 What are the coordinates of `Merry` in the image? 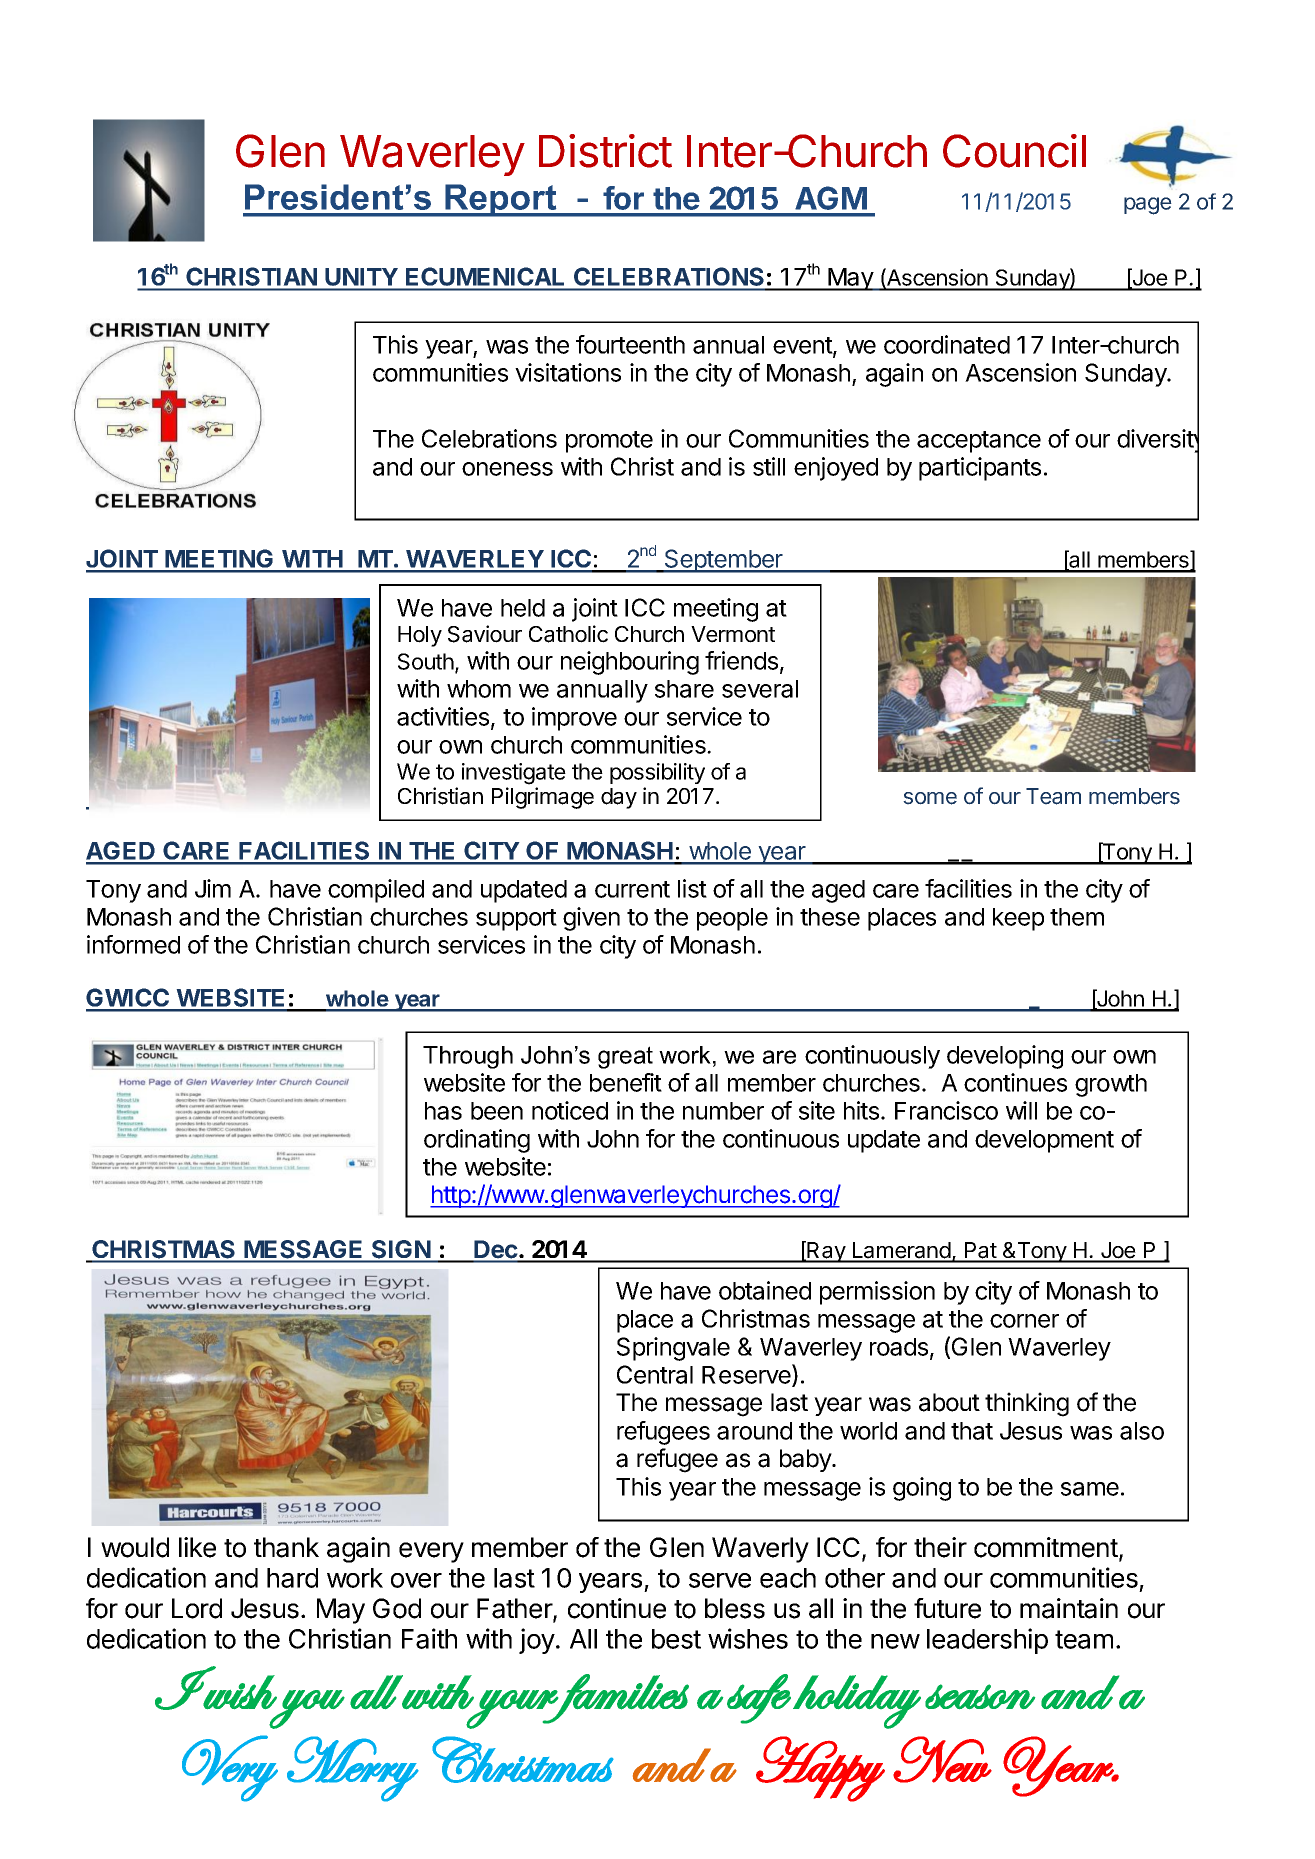 It's located at (353, 1769).
